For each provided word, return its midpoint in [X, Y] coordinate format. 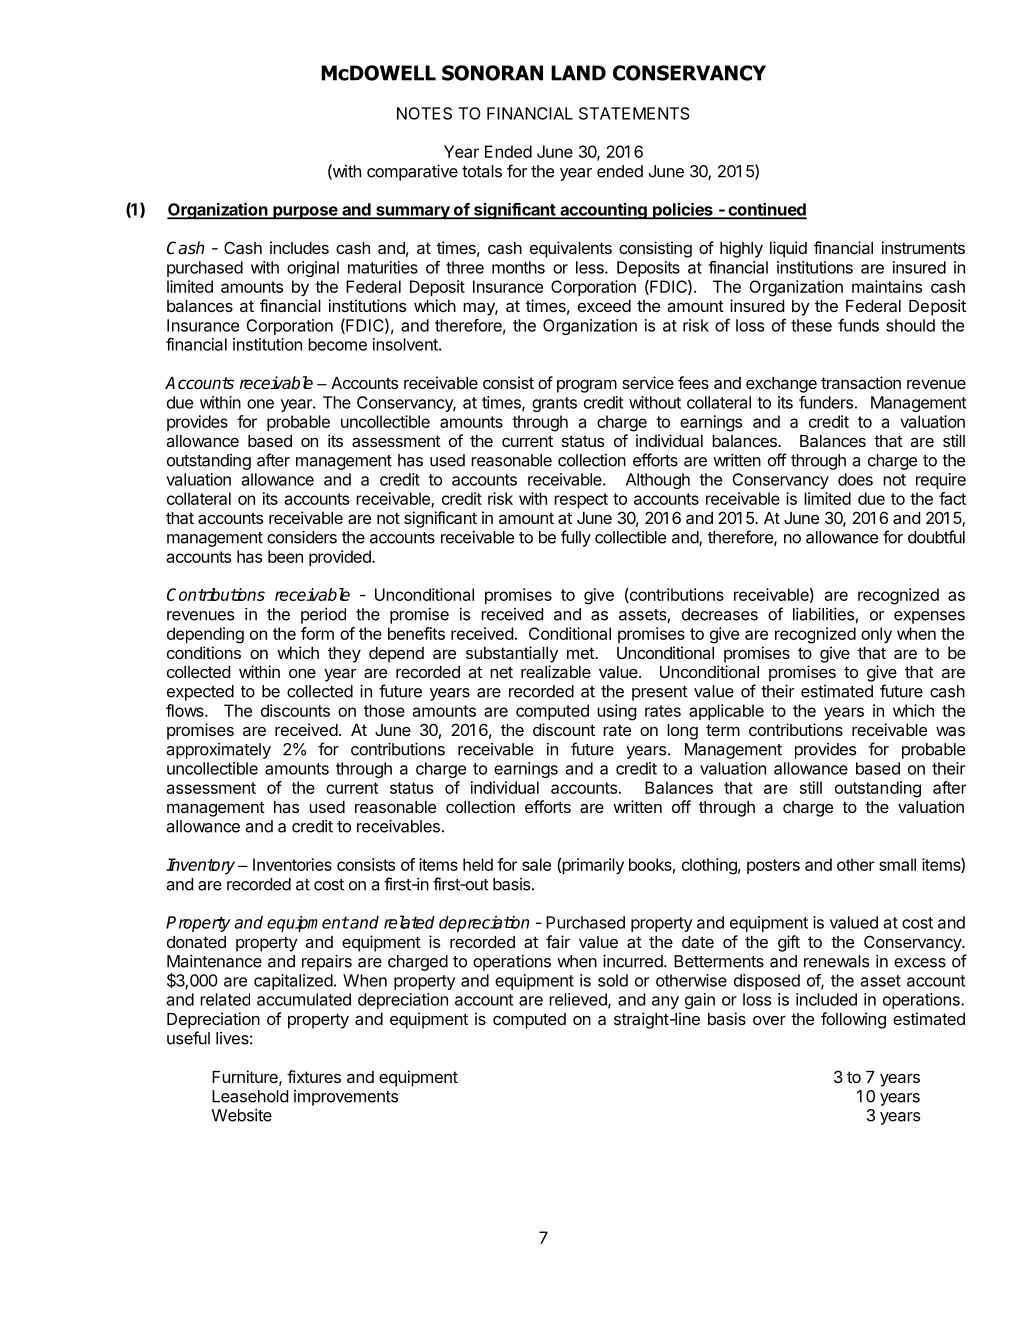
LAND [578, 73]
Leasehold [250, 1096]
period [323, 616]
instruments [923, 247]
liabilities [823, 614]
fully [576, 538]
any [665, 1002]
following [853, 1020]
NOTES [424, 113]
